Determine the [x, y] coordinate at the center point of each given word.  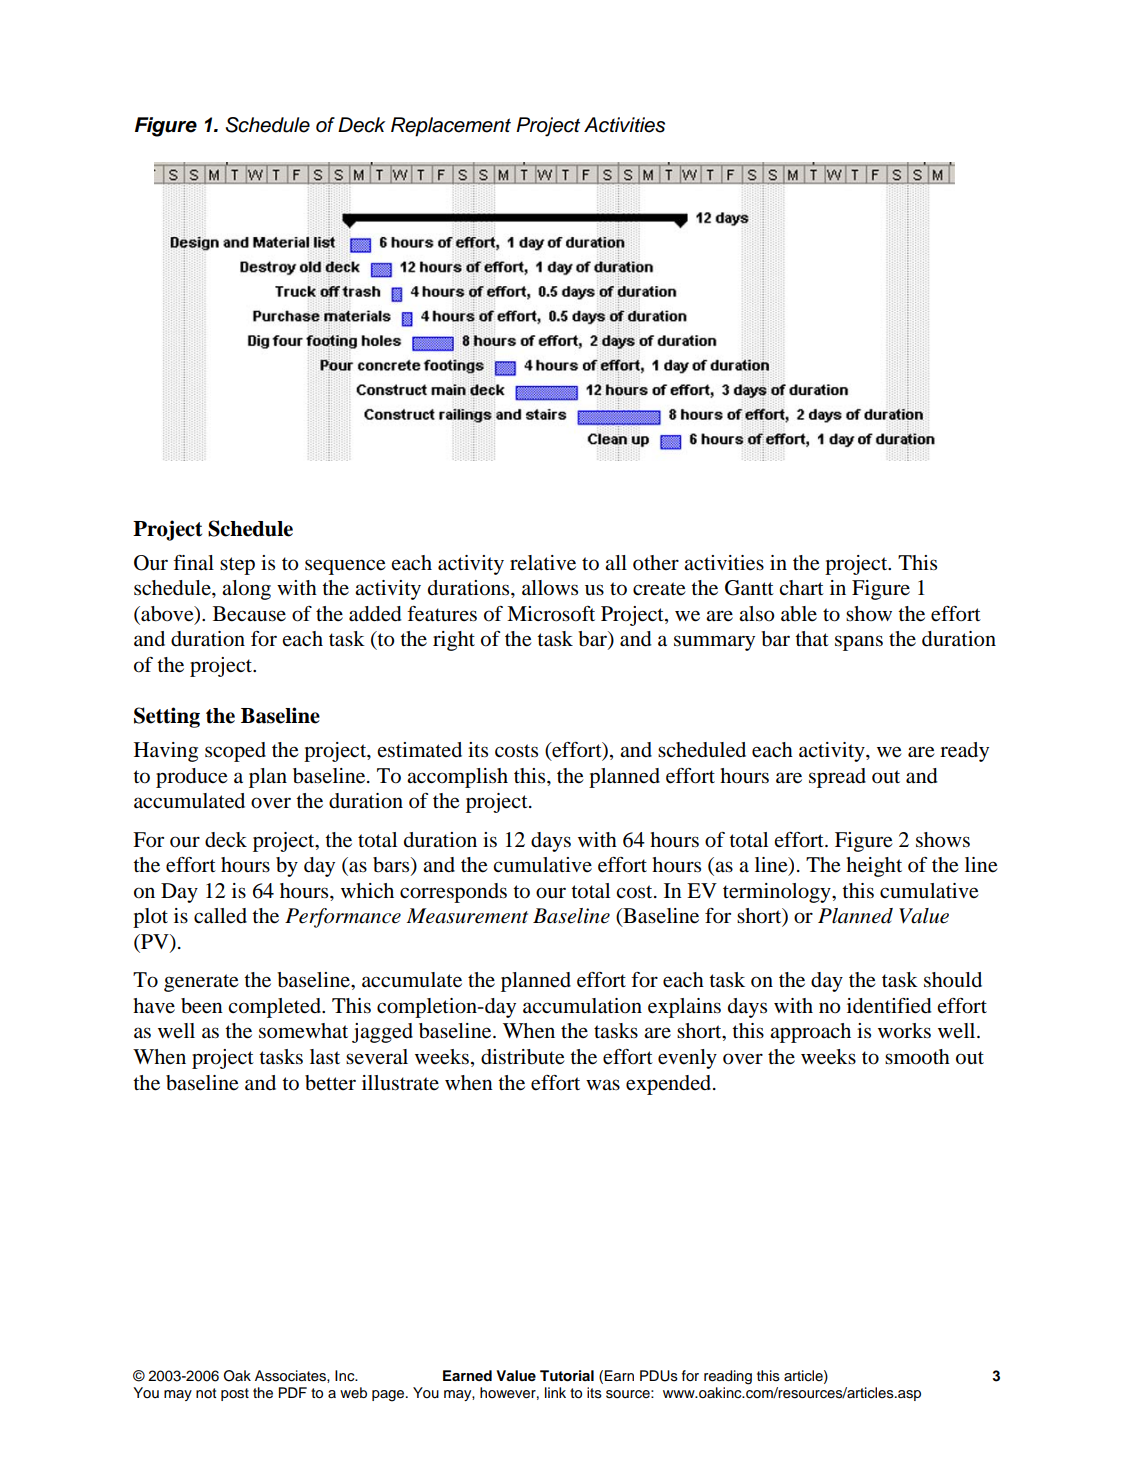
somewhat [303, 1031]
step [237, 566]
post [235, 1394]
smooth [917, 1057]
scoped [235, 752]
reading [728, 1377]
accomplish [457, 778]
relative [543, 563]
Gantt [749, 588]
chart [801, 587]
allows [550, 588]
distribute [523, 1057]
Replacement [451, 127]
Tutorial [567, 1376]
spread [837, 778]
